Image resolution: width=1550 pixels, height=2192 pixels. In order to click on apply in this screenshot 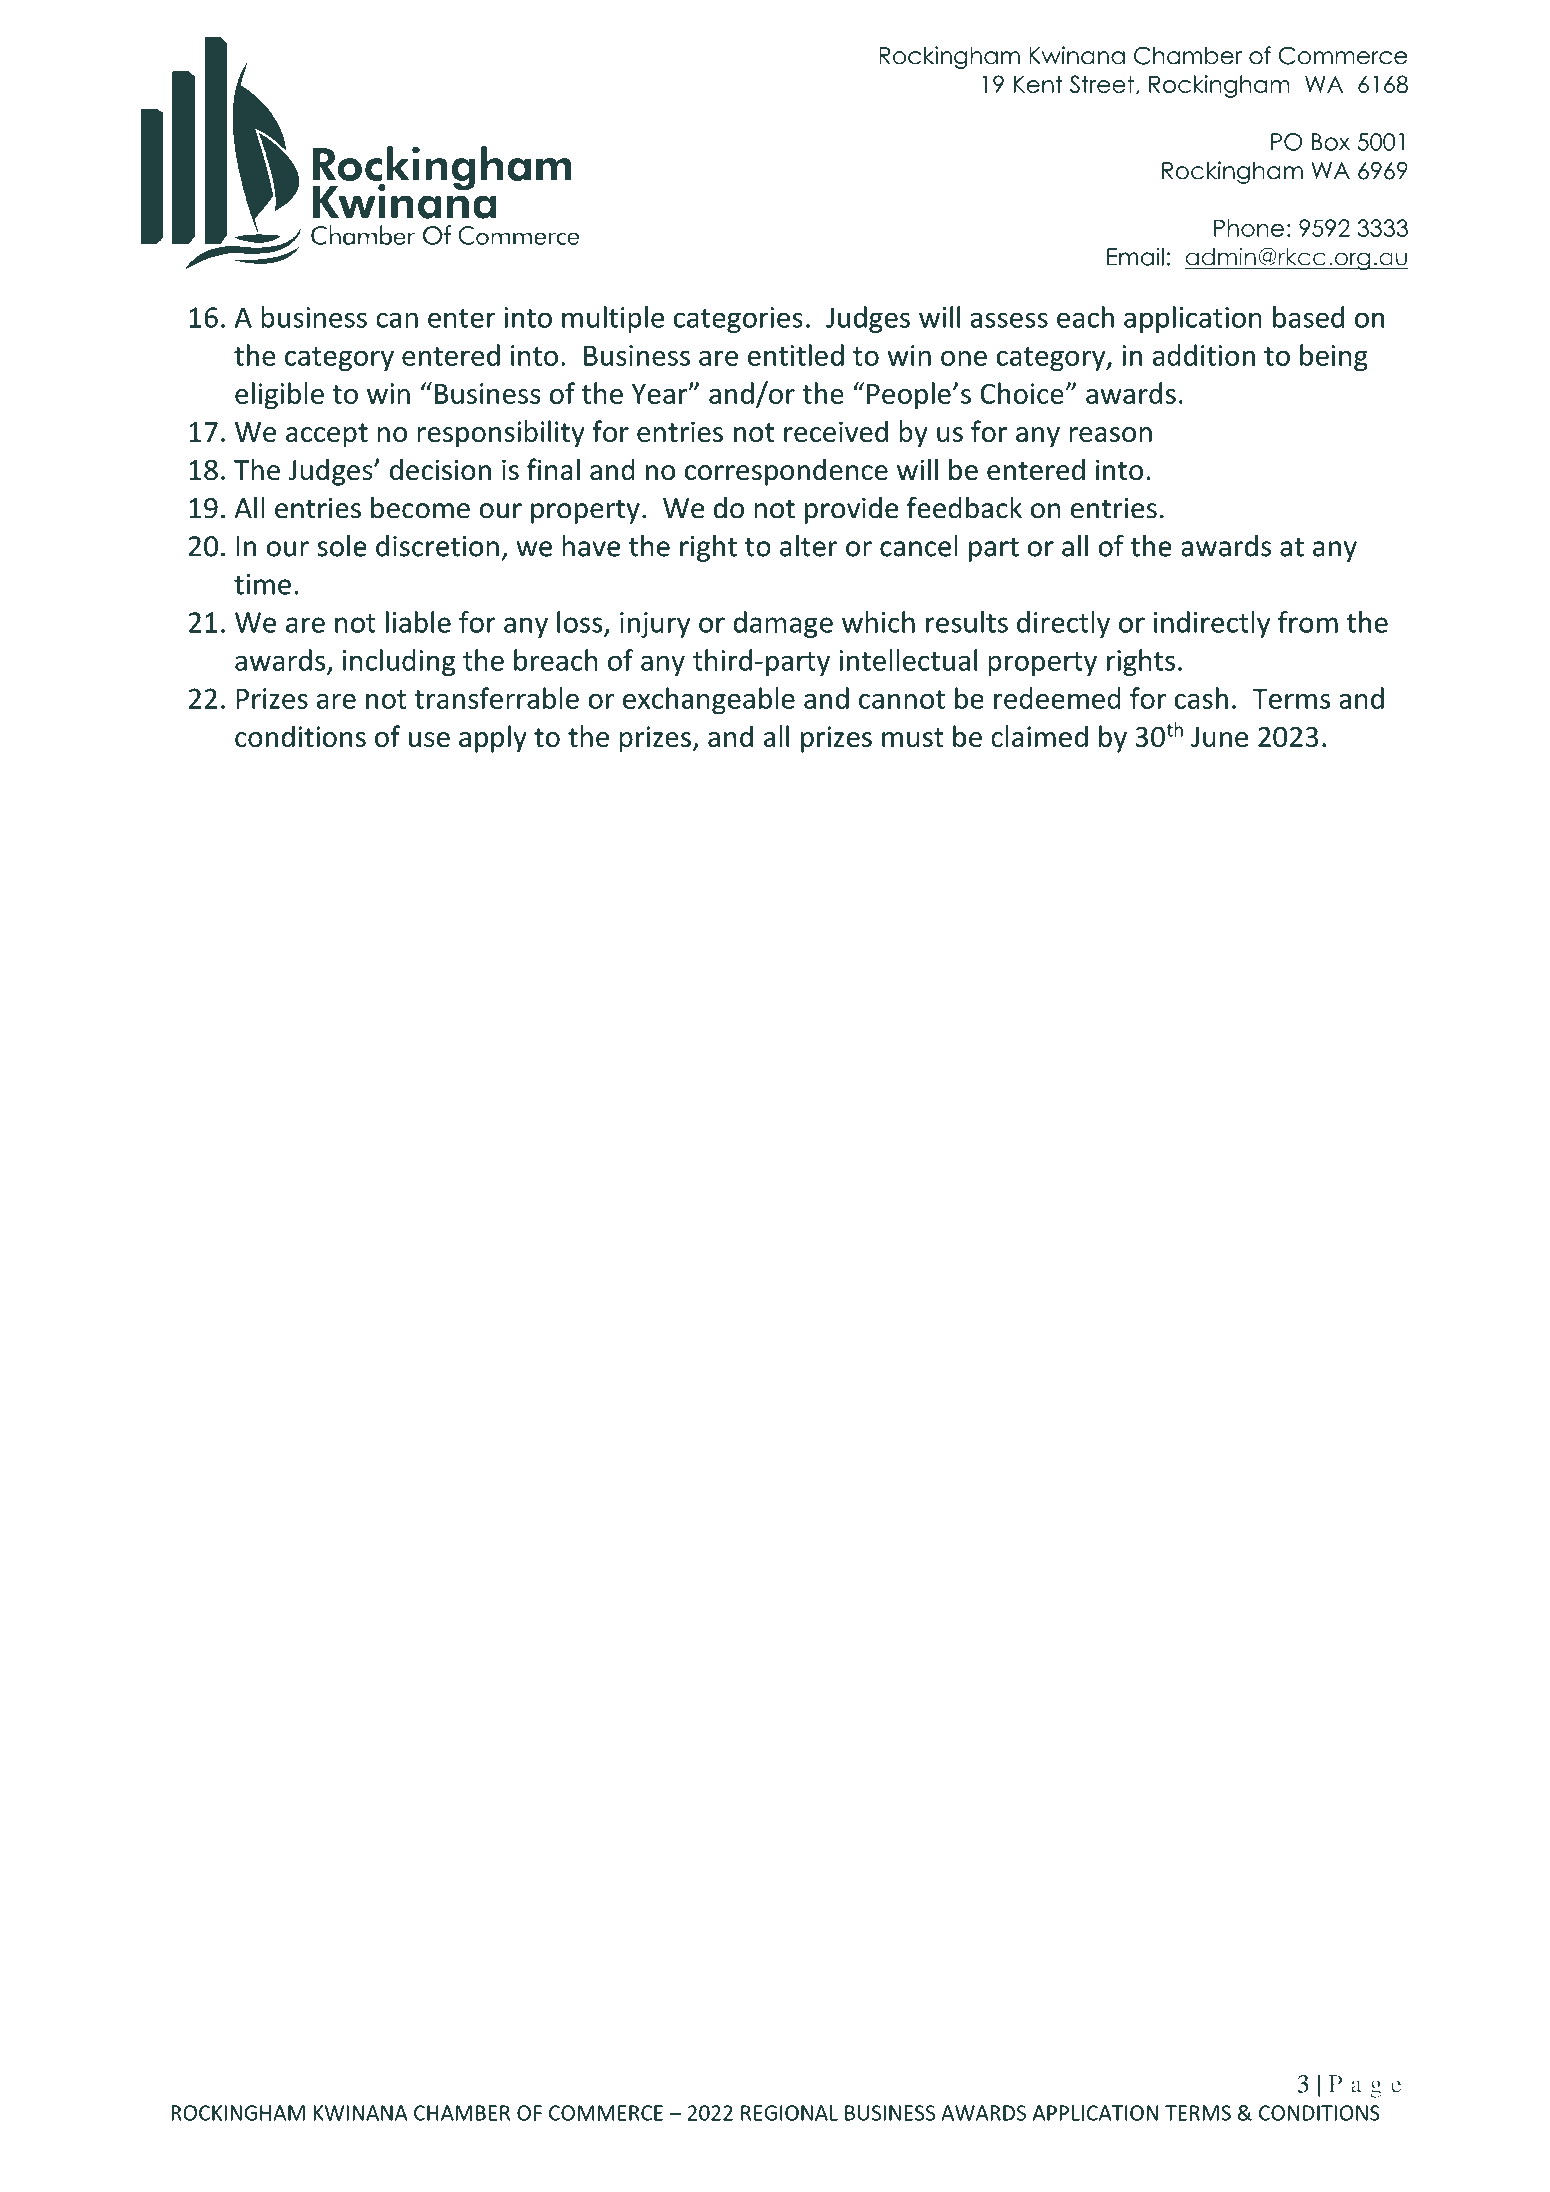, I will do `click(493, 739)`.
